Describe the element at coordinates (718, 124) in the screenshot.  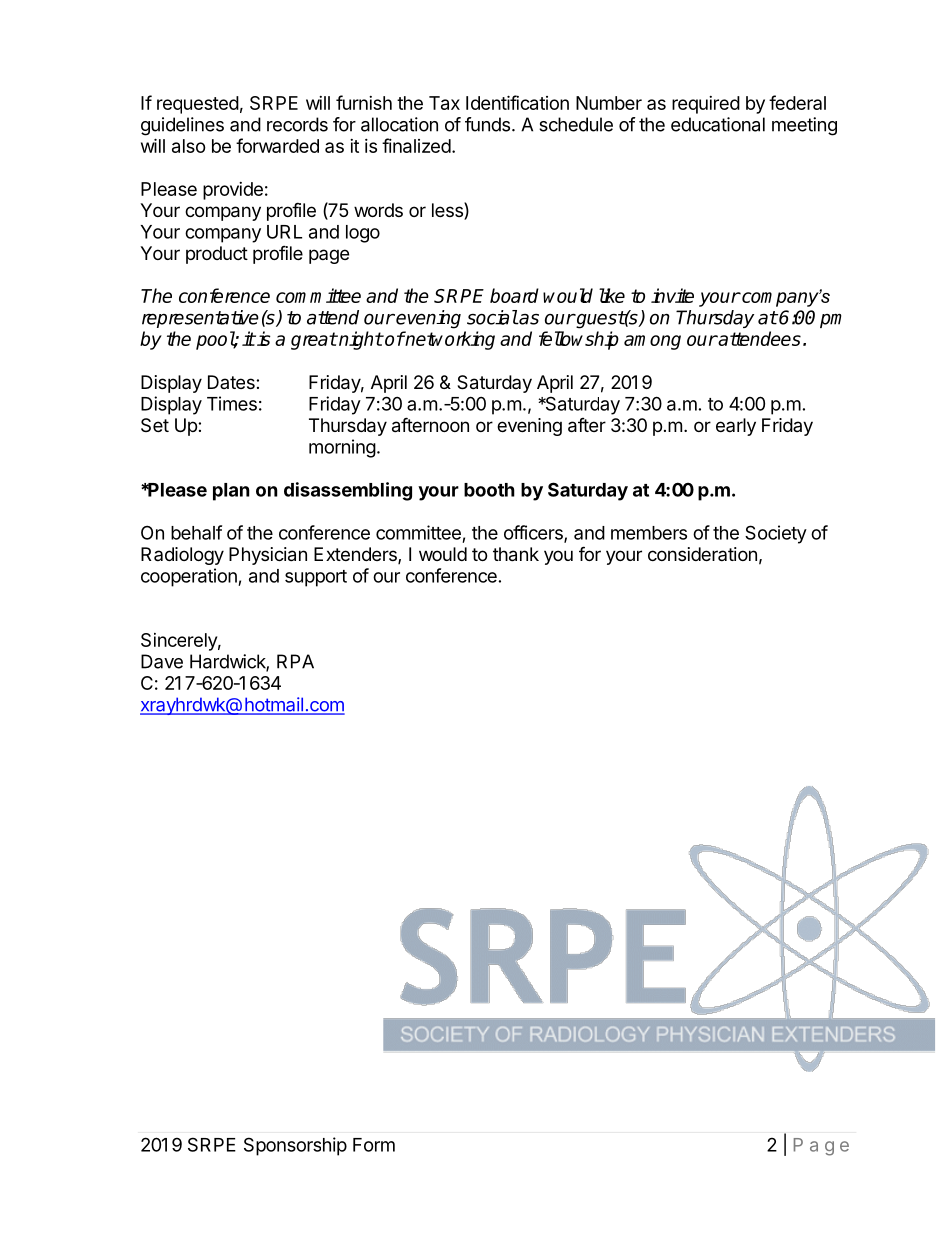
I see `educational` at that location.
